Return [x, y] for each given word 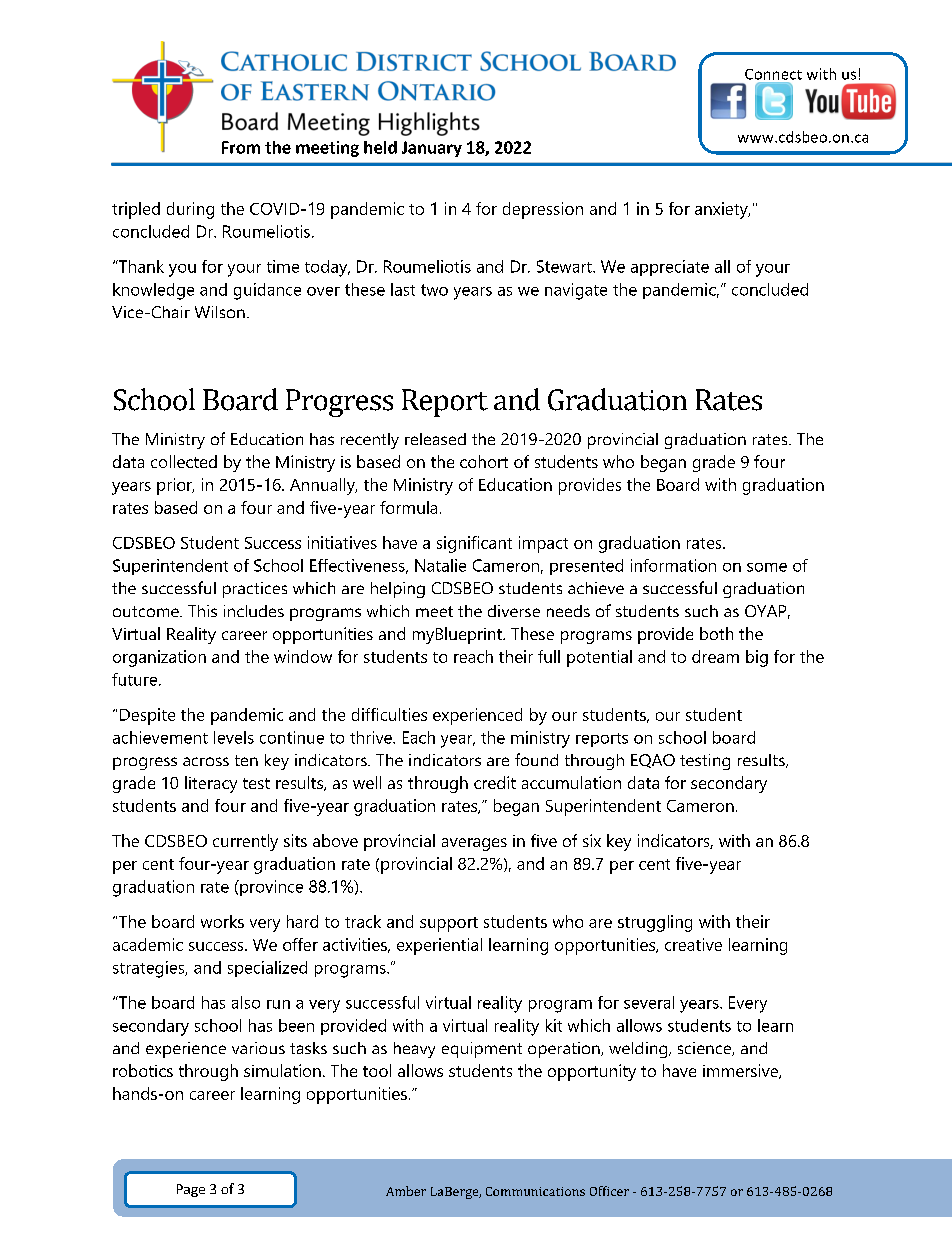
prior [175, 486]
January [432, 149]
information [673, 565]
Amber [406, 1191]
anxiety [722, 210]
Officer [609, 1191]
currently [245, 842]
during [190, 210]
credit [495, 782]
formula [408, 507]
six [592, 840]
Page [191, 1190]
